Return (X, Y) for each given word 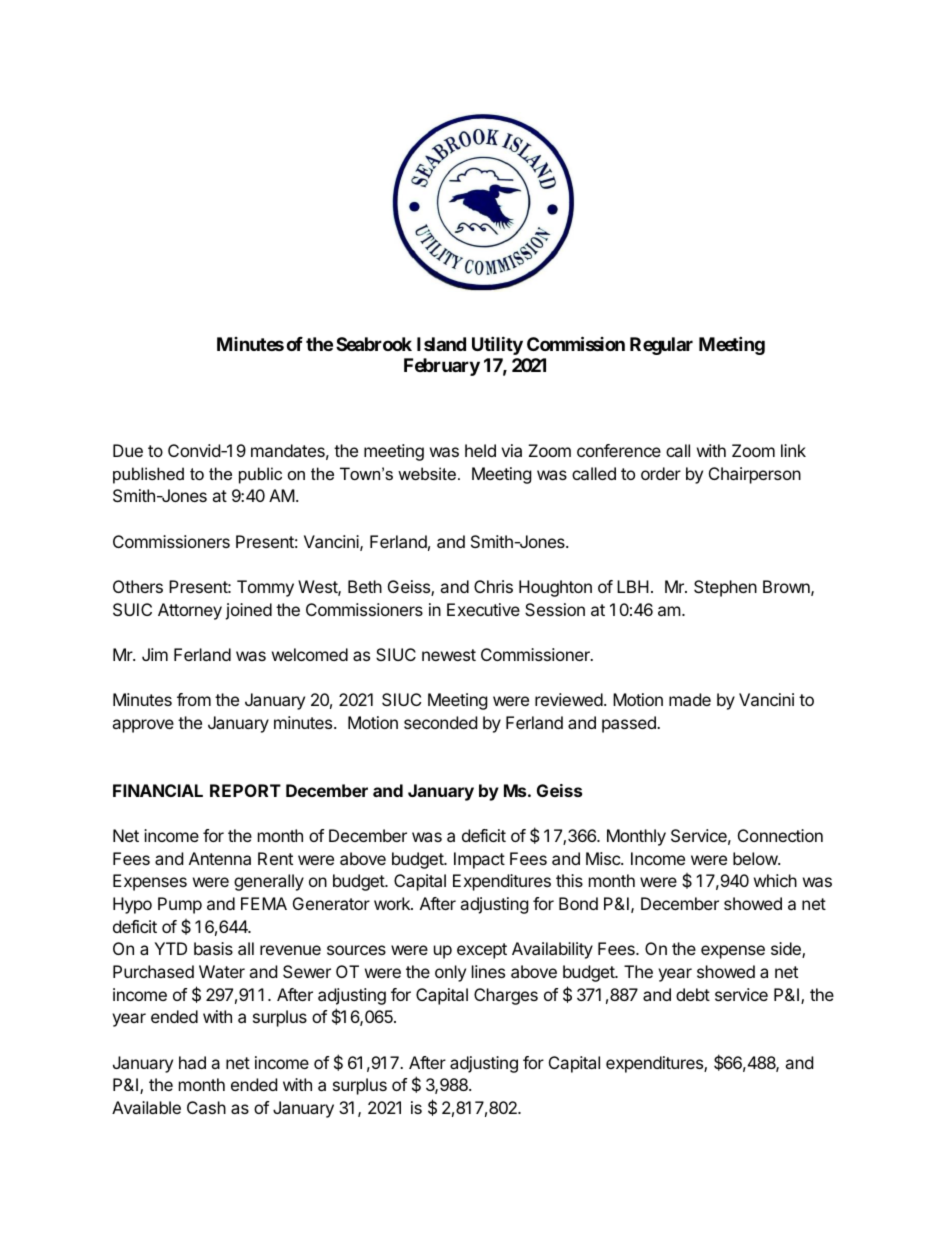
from (194, 699)
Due (128, 450)
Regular (661, 346)
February (442, 367)
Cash (206, 1107)
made (690, 699)
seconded (440, 722)
